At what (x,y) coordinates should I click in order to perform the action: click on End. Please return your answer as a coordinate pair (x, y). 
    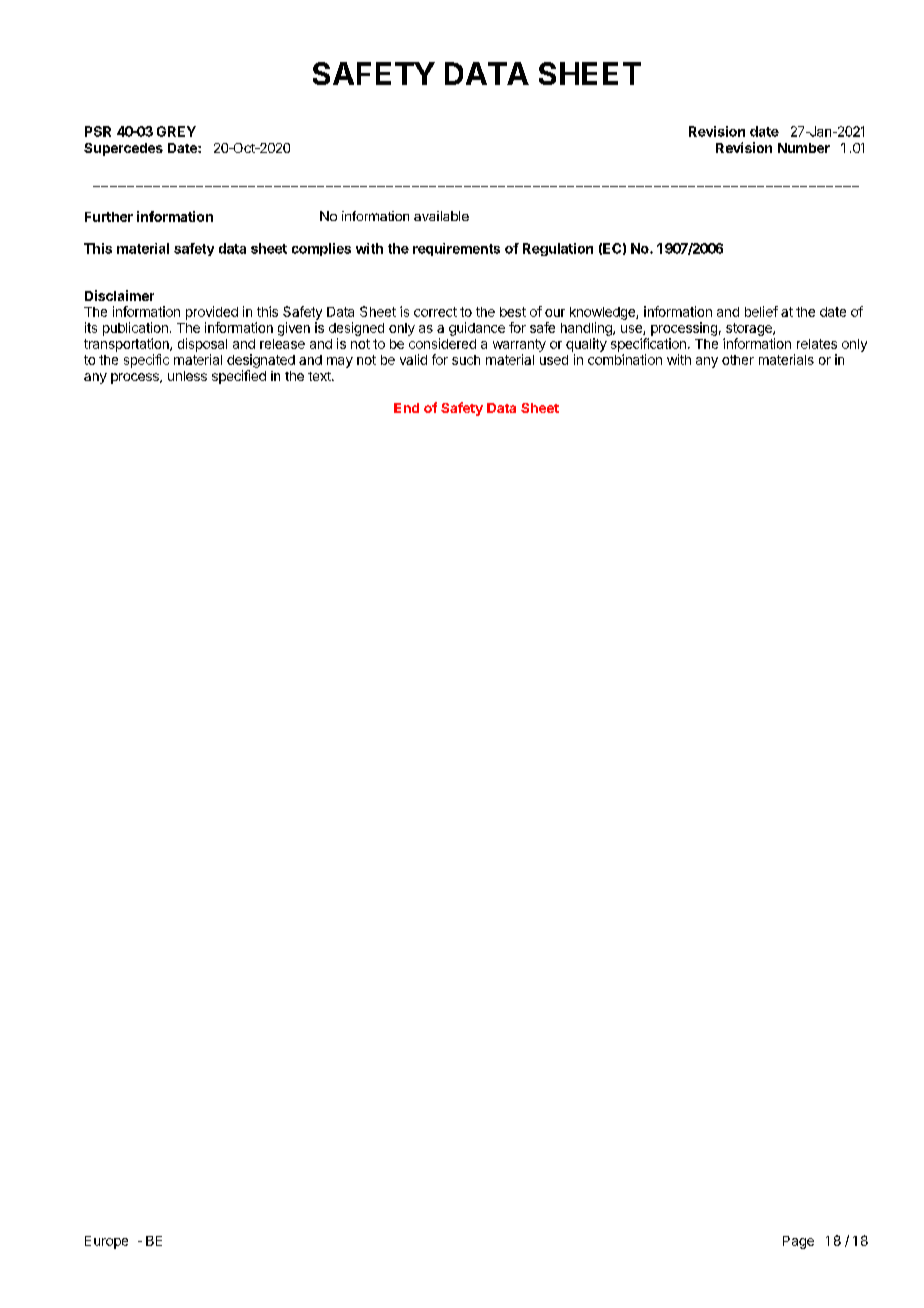
    Looking at the image, I should click on (406, 408).
